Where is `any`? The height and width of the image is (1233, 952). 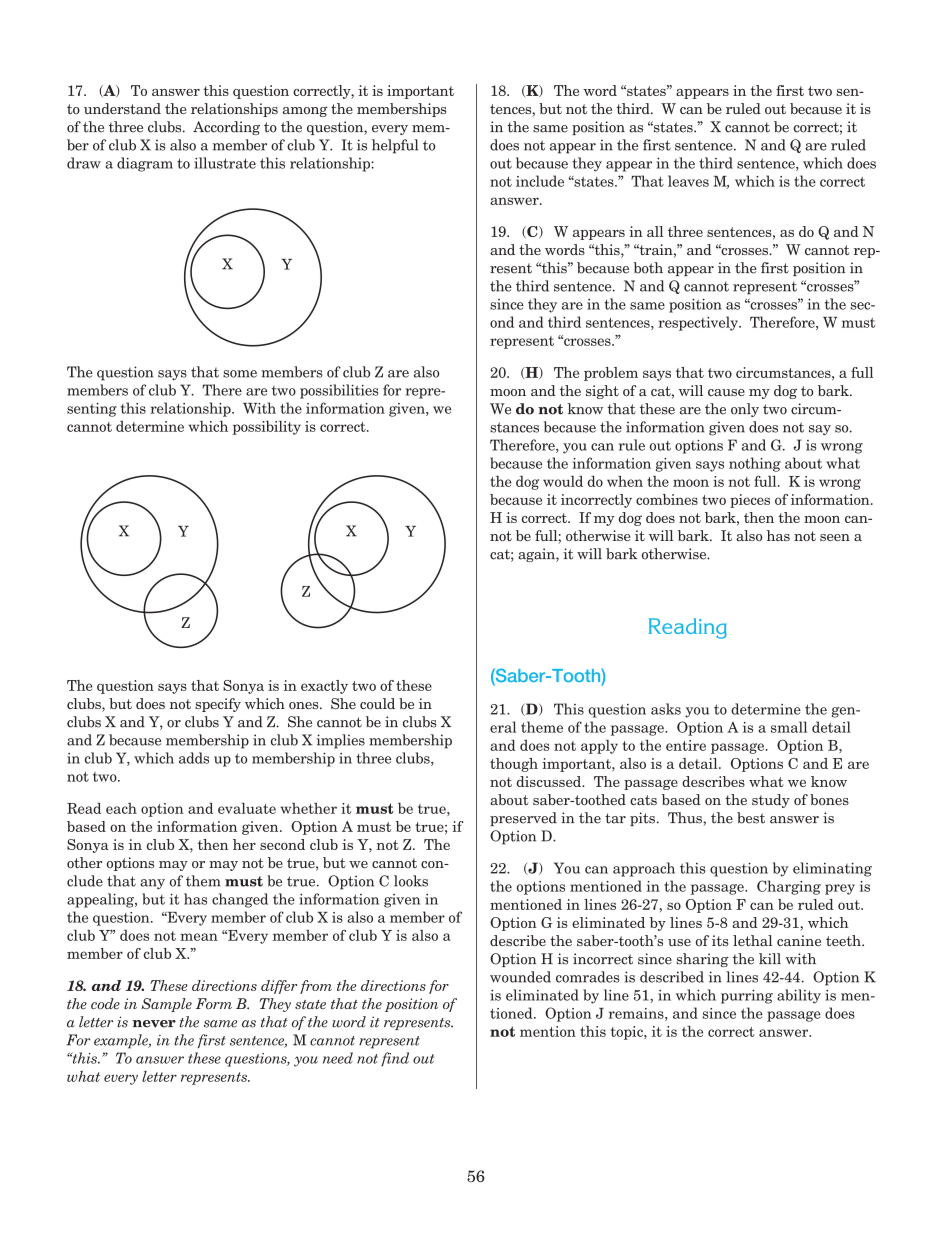
any is located at coordinates (152, 884).
